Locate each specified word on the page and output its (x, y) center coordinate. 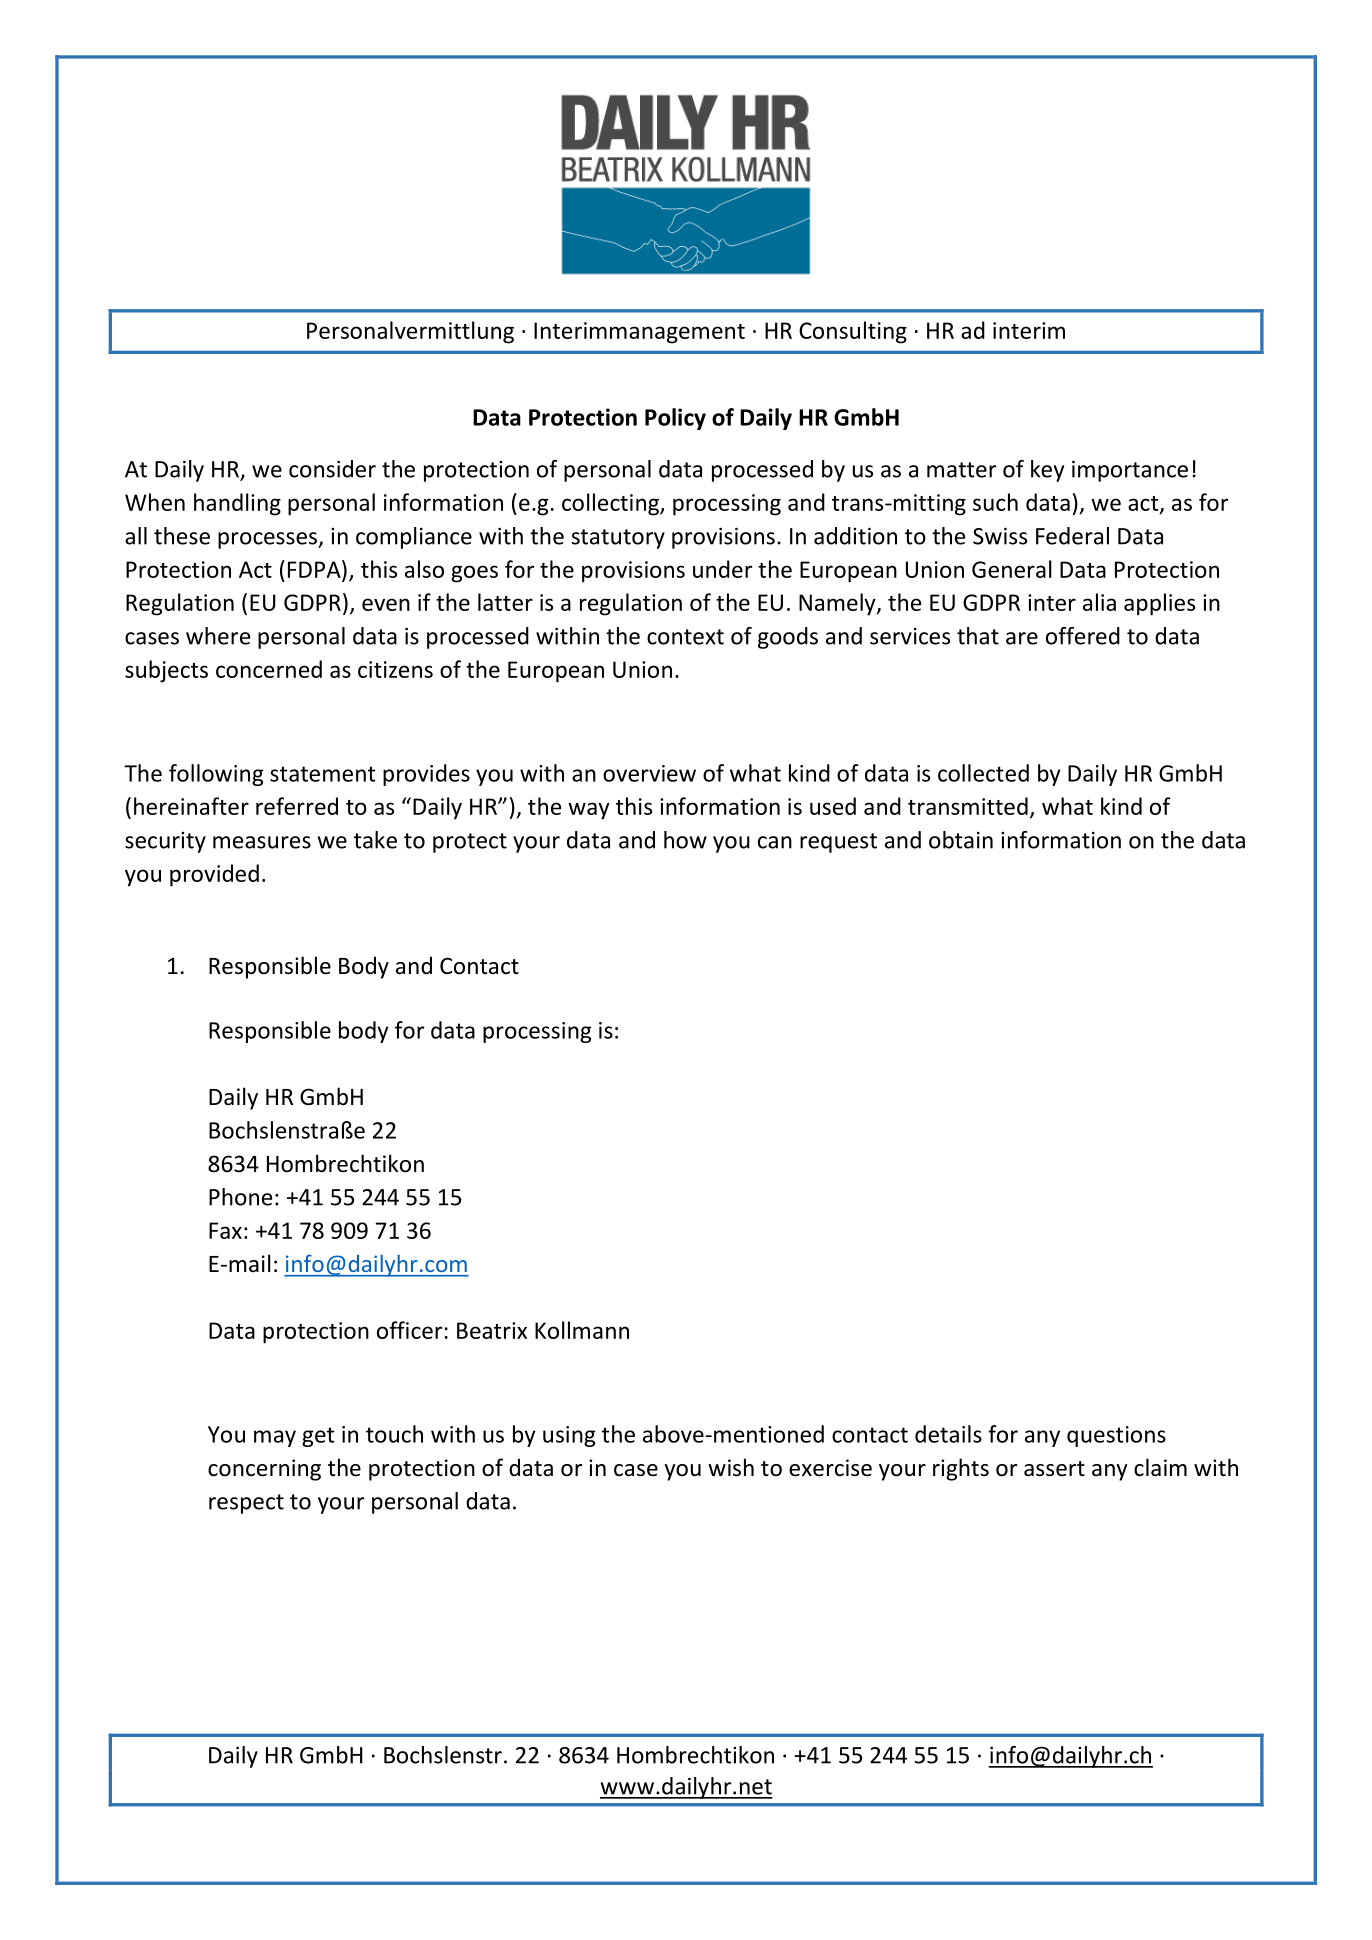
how (685, 840)
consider (332, 469)
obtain (961, 840)
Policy (675, 419)
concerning (264, 1470)
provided (214, 875)
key (1047, 471)
